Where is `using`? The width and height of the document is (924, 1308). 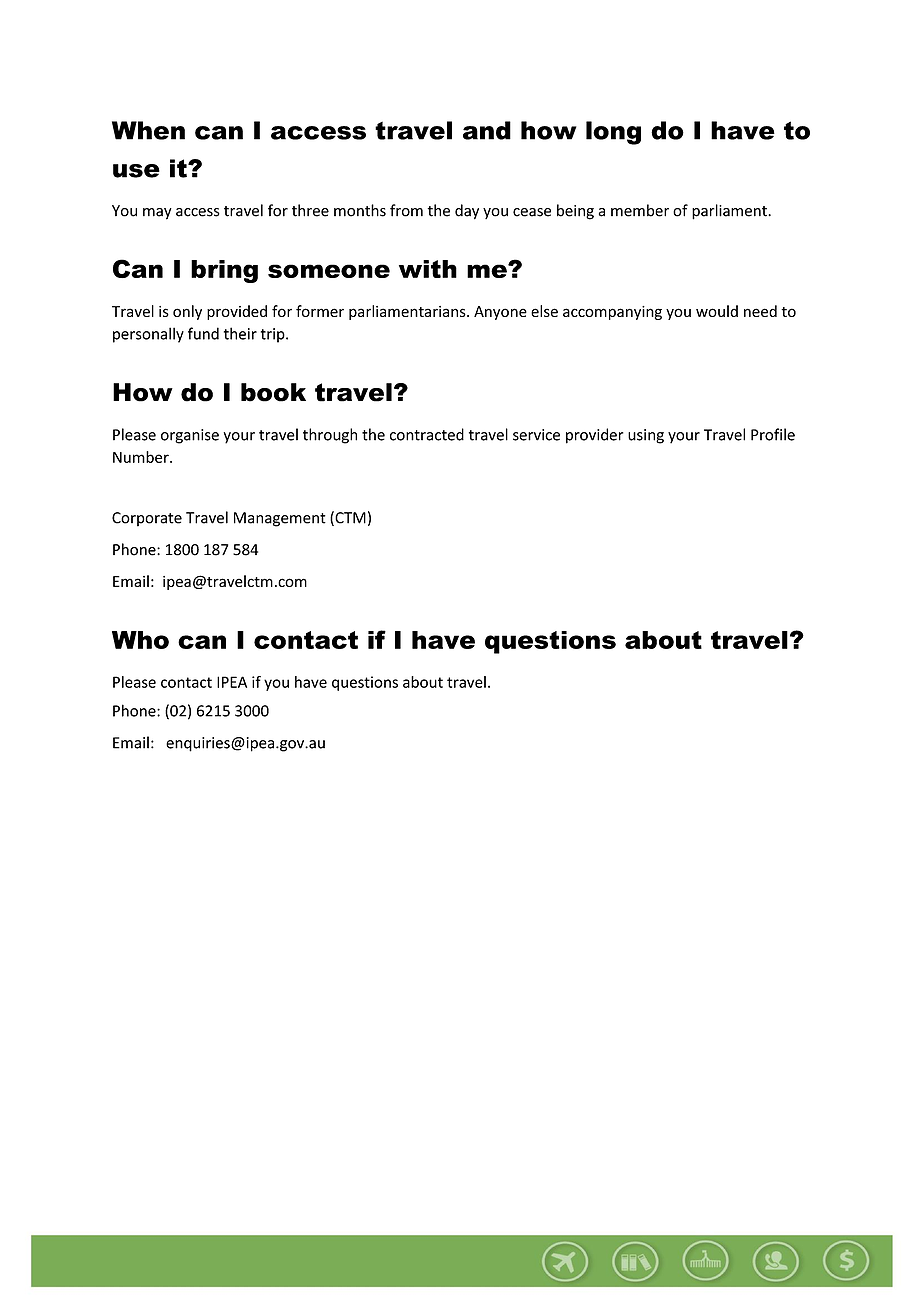
using is located at coordinates (646, 436).
